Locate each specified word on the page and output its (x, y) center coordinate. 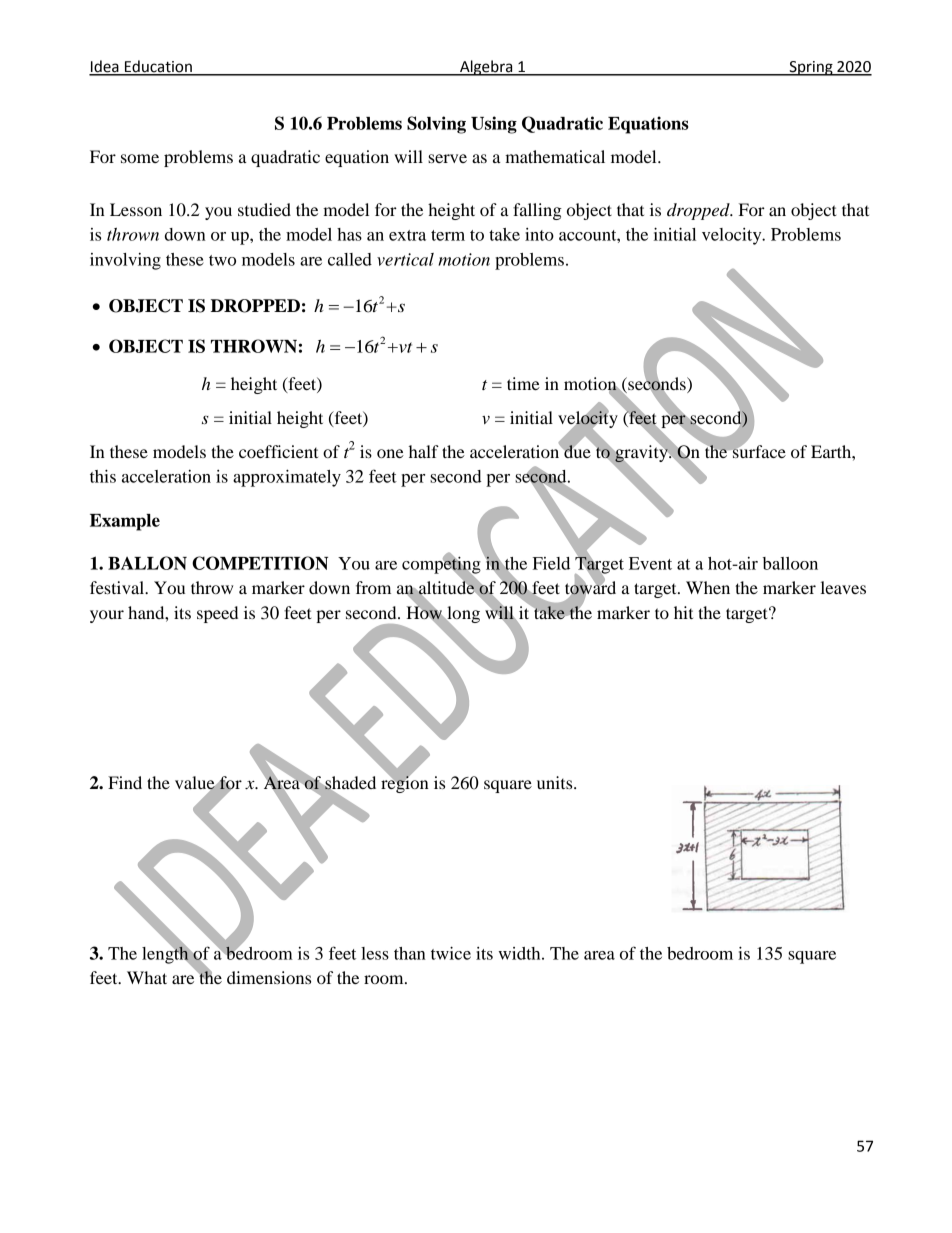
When (708, 587)
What (147, 977)
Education (158, 67)
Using (494, 125)
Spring (811, 68)
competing (441, 565)
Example (125, 522)
